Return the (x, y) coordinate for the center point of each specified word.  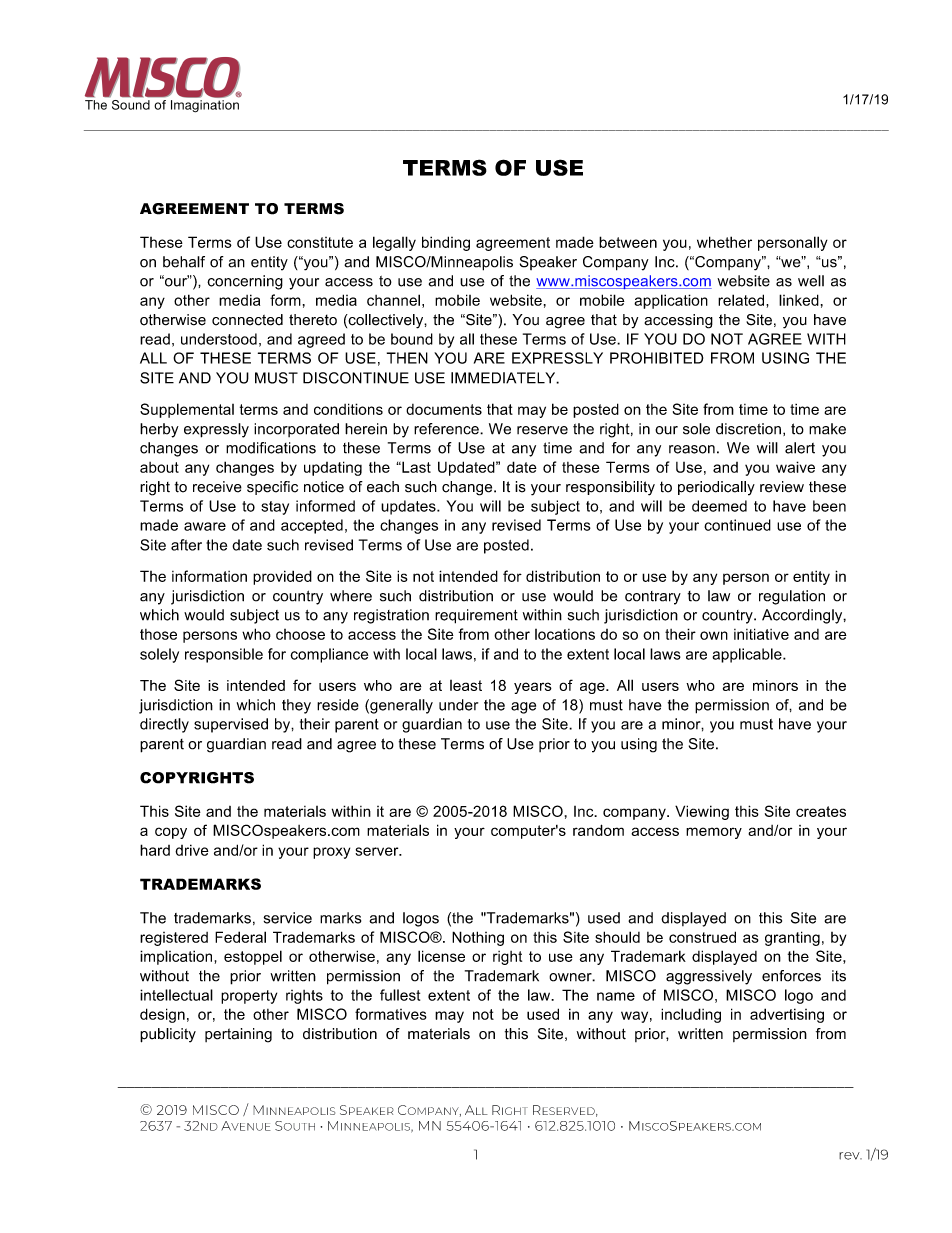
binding (446, 243)
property (249, 997)
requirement (476, 616)
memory (714, 833)
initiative (761, 634)
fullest (400, 995)
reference (447, 429)
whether (724, 242)
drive (192, 850)
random (598, 830)
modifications (271, 448)
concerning (245, 282)
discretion (748, 429)
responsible (224, 655)
